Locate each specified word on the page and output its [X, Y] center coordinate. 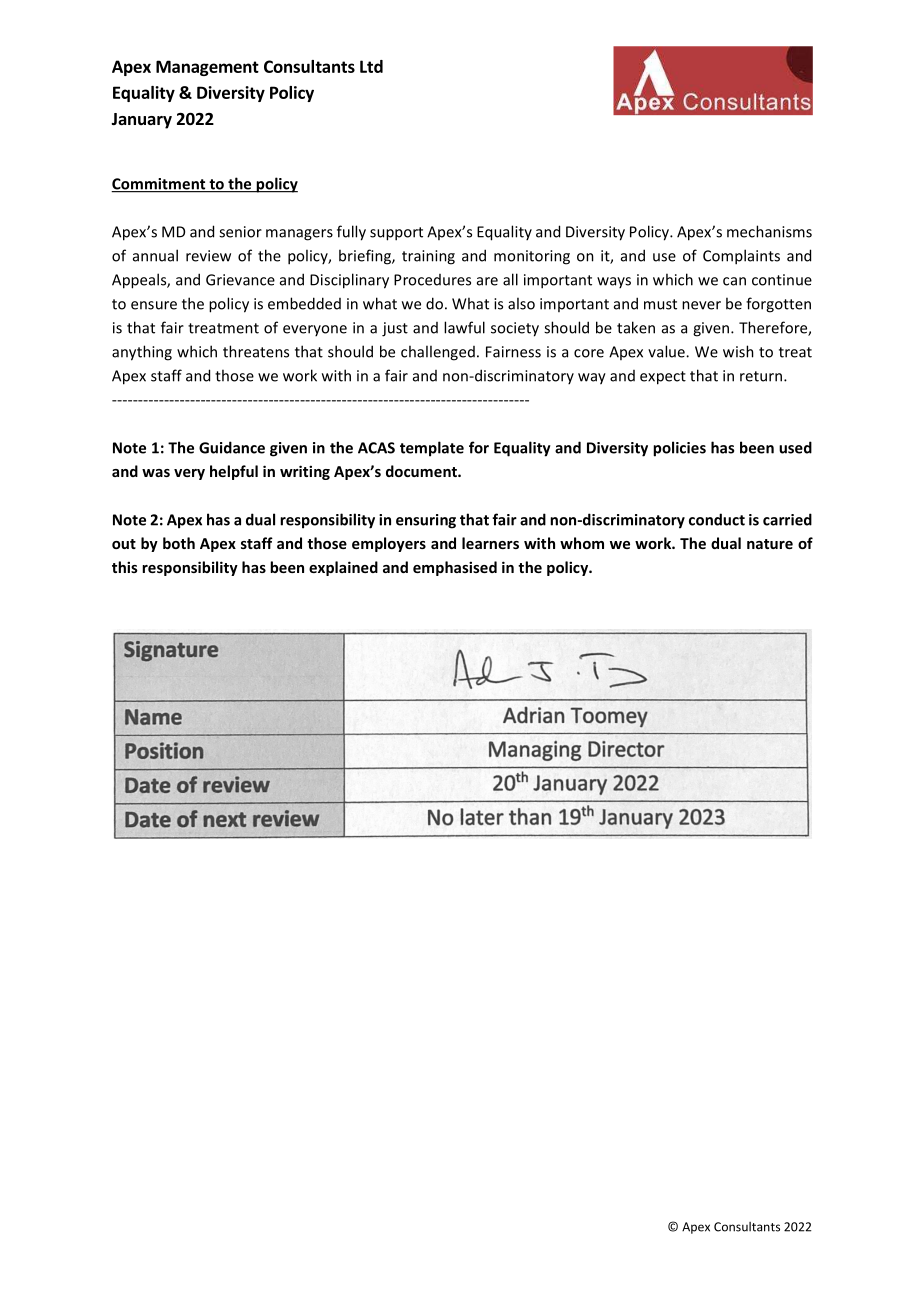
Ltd [371, 66]
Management [207, 68]
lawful [464, 327]
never [701, 305]
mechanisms [769, 231]
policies [679, 449]
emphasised [455, 568]
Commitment [159, 185]
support [396, 234]
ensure [154, 305]
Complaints [741, 257]
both [179, 543]
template [432, 449]
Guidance [232, 447]
